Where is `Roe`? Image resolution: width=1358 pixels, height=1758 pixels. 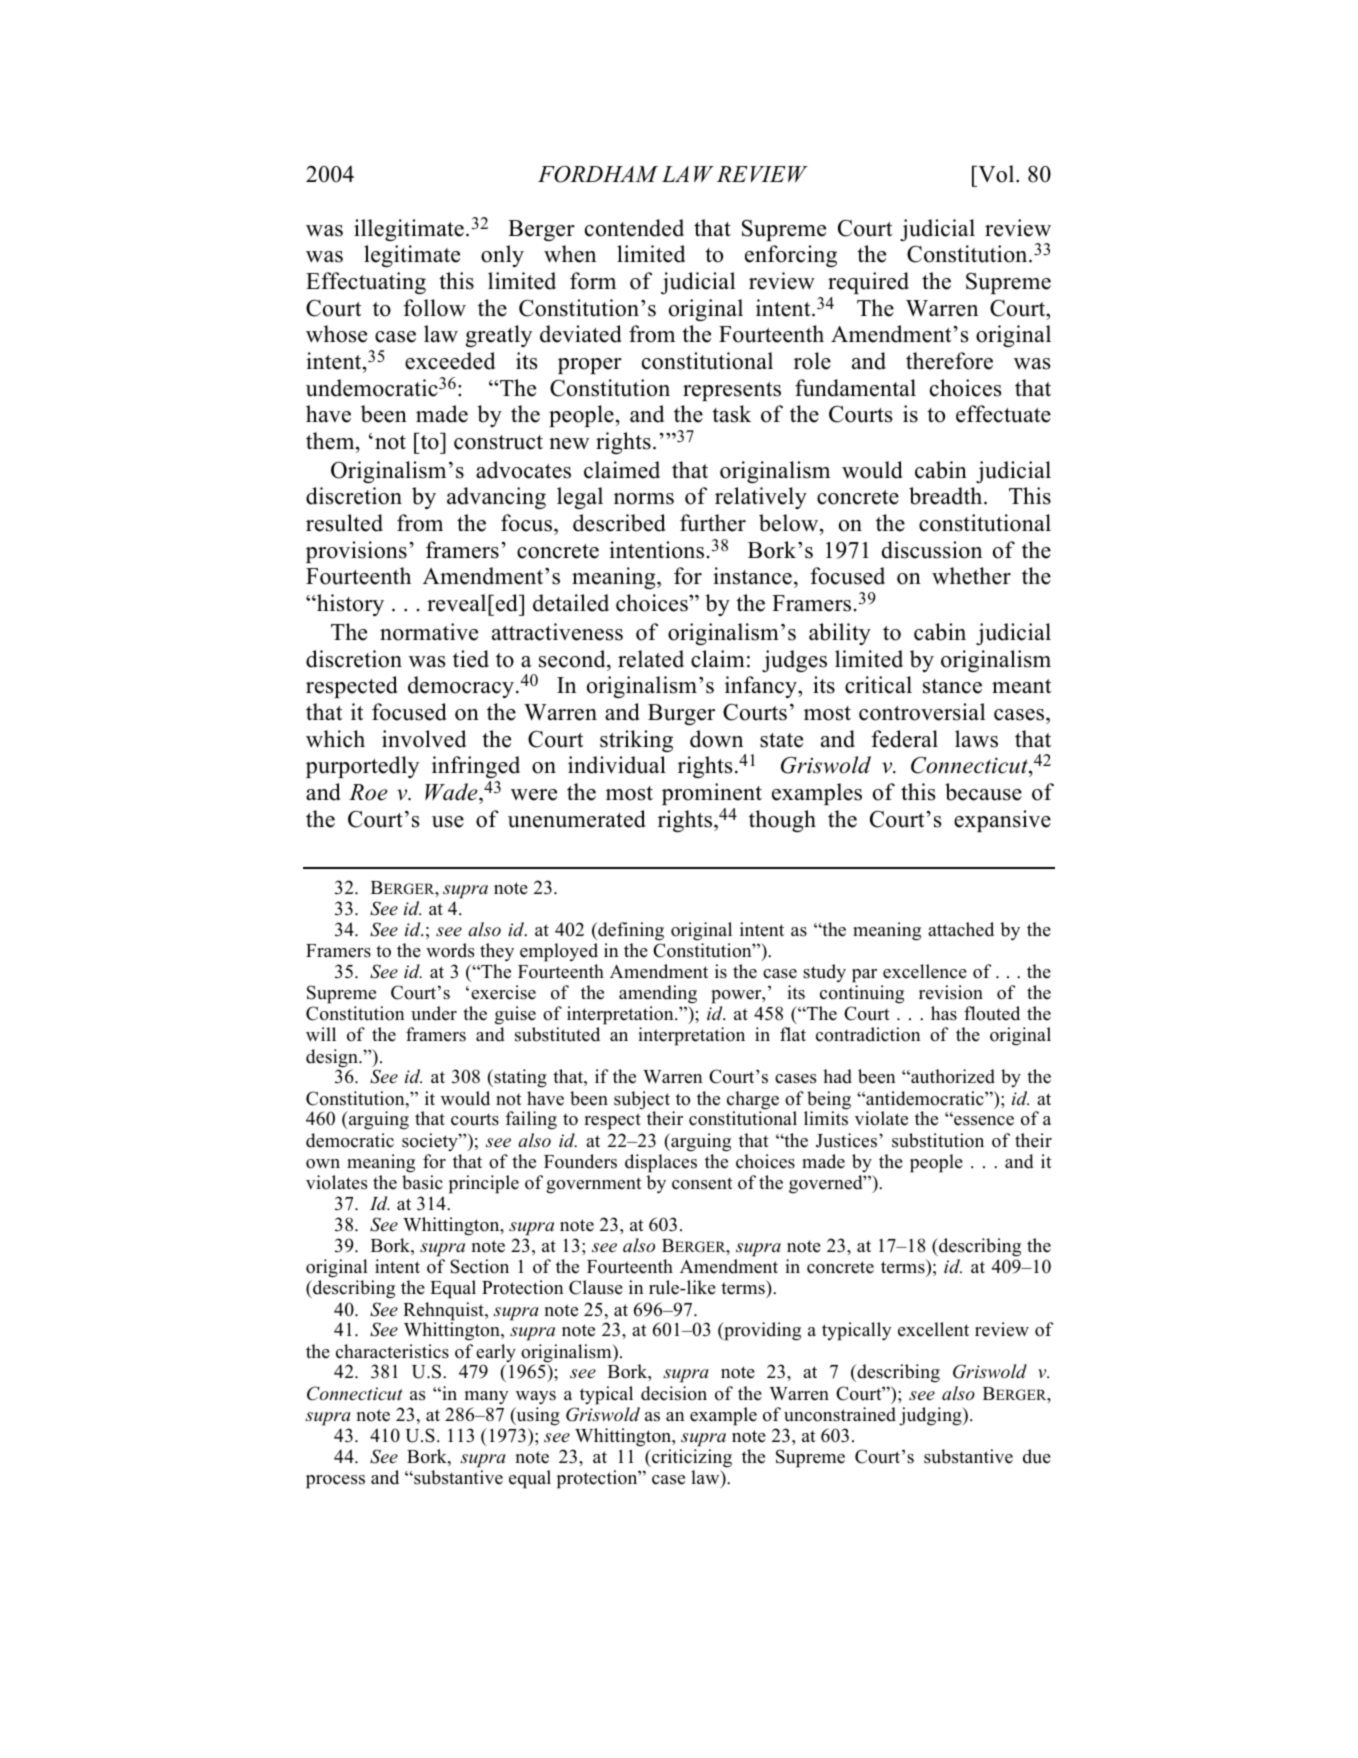 Roe is located at coordinates (368, 792).
